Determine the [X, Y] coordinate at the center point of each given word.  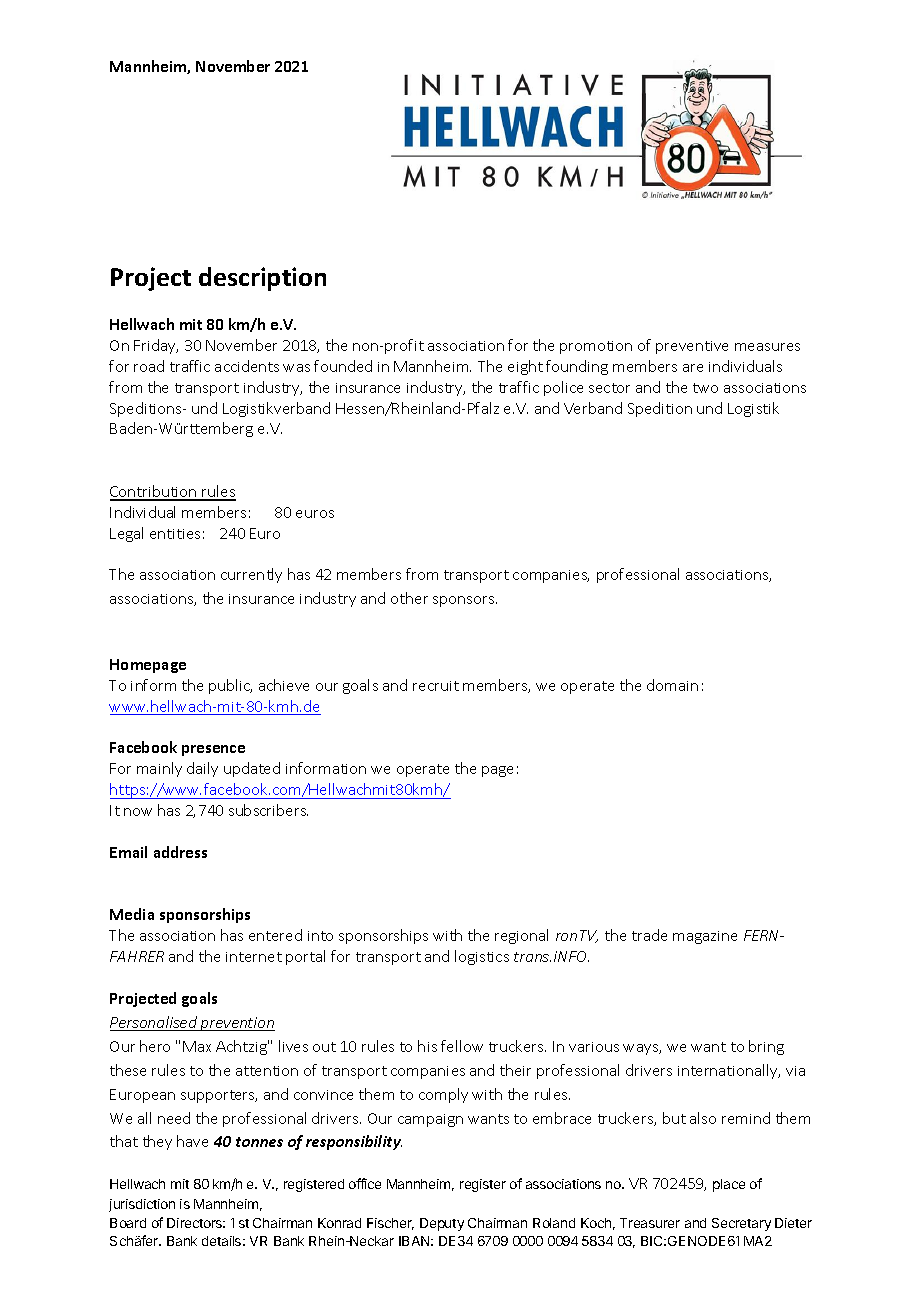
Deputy [442, 1224]
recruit [436, 686]
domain [672, 685]
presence [213, 750]
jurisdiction [142, 1205]
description [262, 279]
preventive [692, 347]
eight [525, 367]
